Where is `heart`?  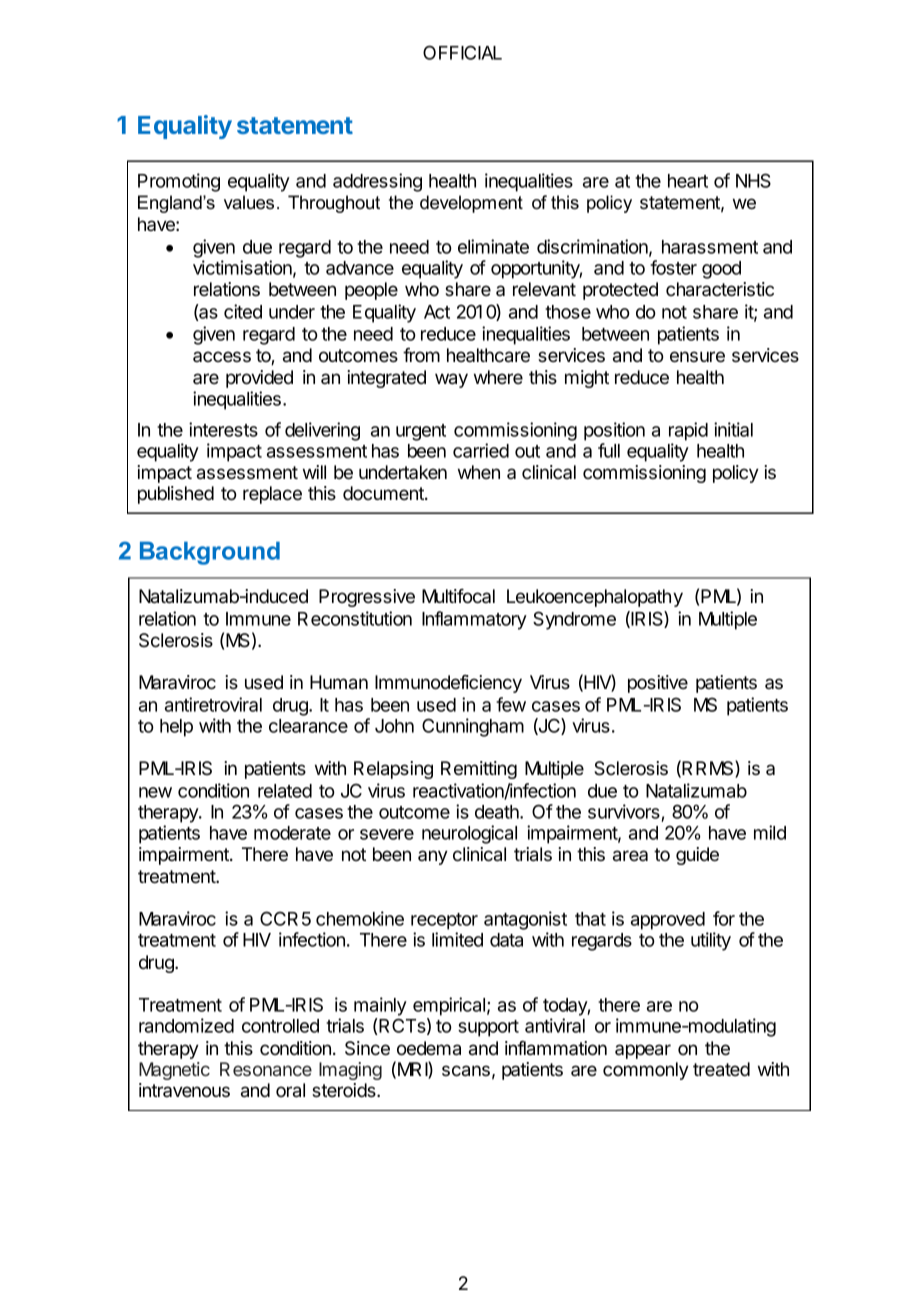
heart is located at coordinates (688, 181).
